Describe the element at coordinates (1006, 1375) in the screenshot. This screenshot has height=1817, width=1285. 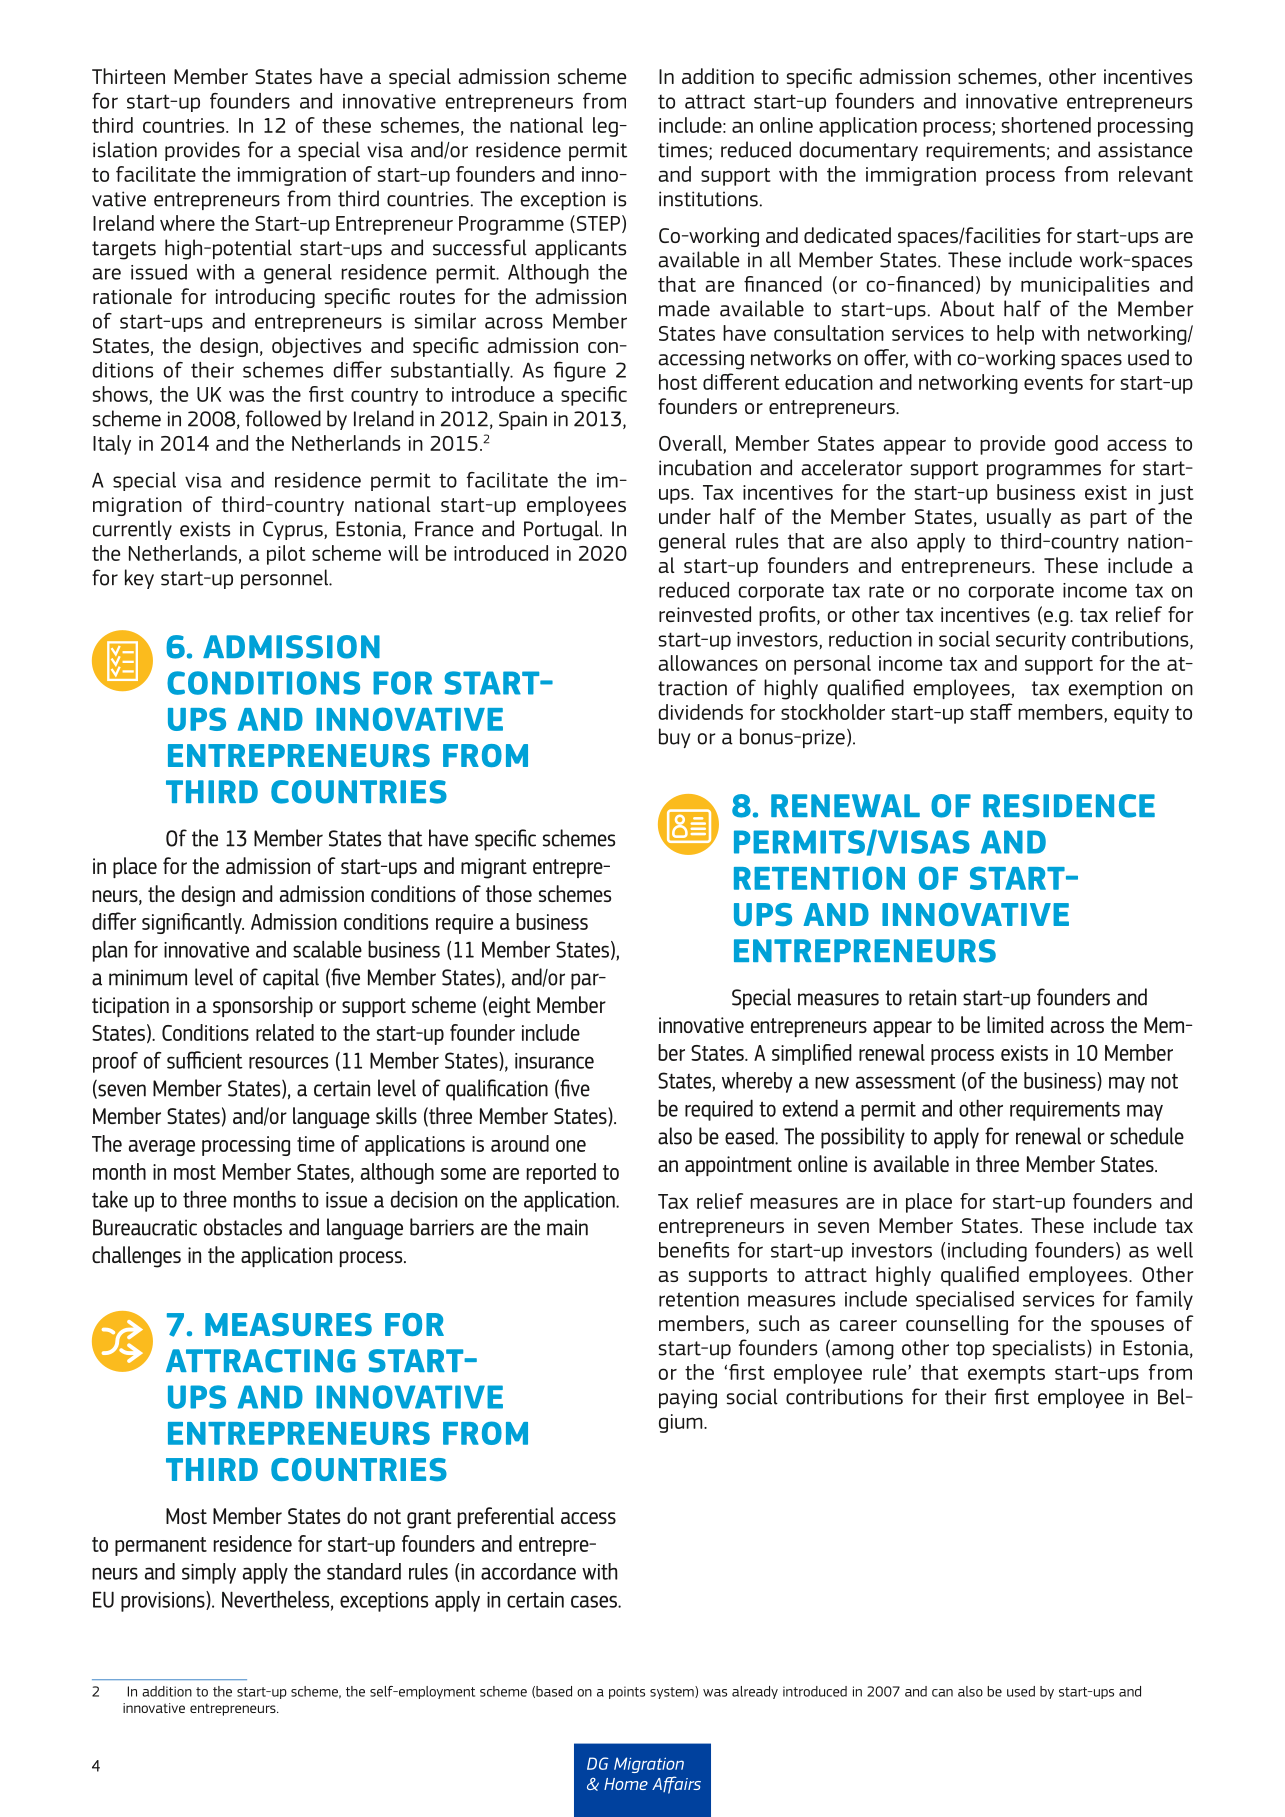
I see `exempts` at that location.
